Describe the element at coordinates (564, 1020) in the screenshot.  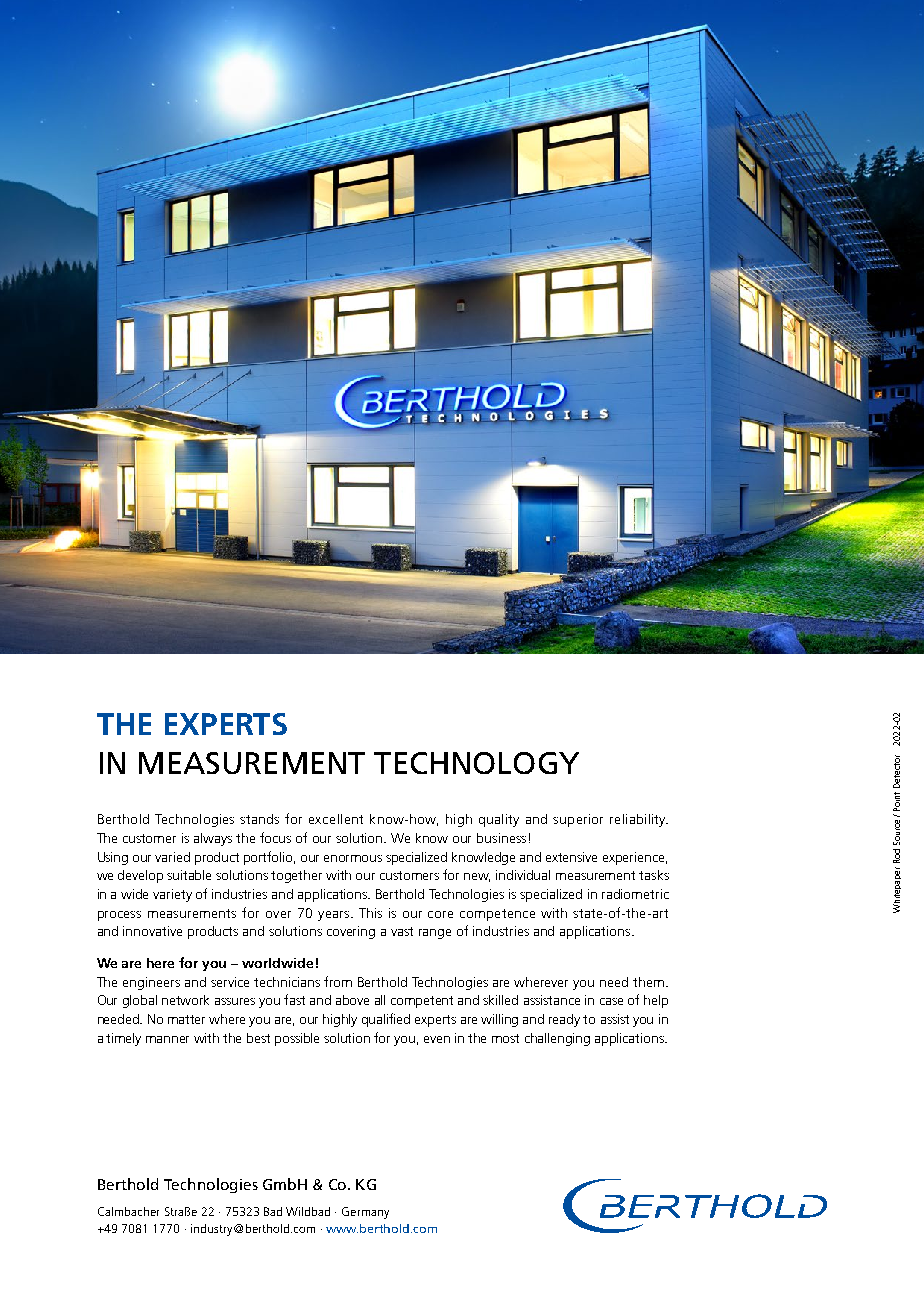
I see `ready` at that location.
